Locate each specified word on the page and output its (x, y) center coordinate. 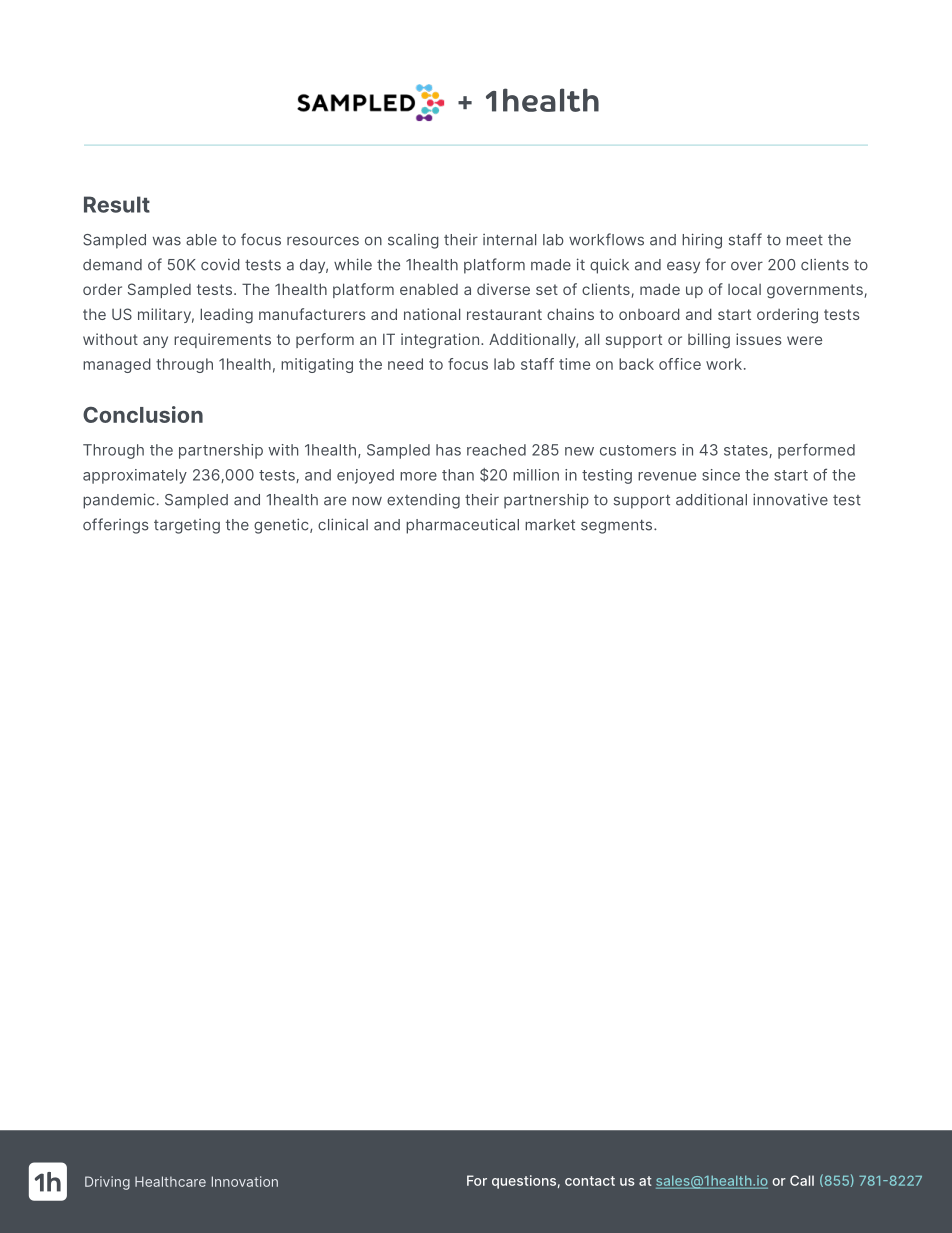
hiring (702, 241)
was (167, 241)
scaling (413, 241)
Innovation (245, 1181)
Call (802, 1180)
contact (590, 1181)
